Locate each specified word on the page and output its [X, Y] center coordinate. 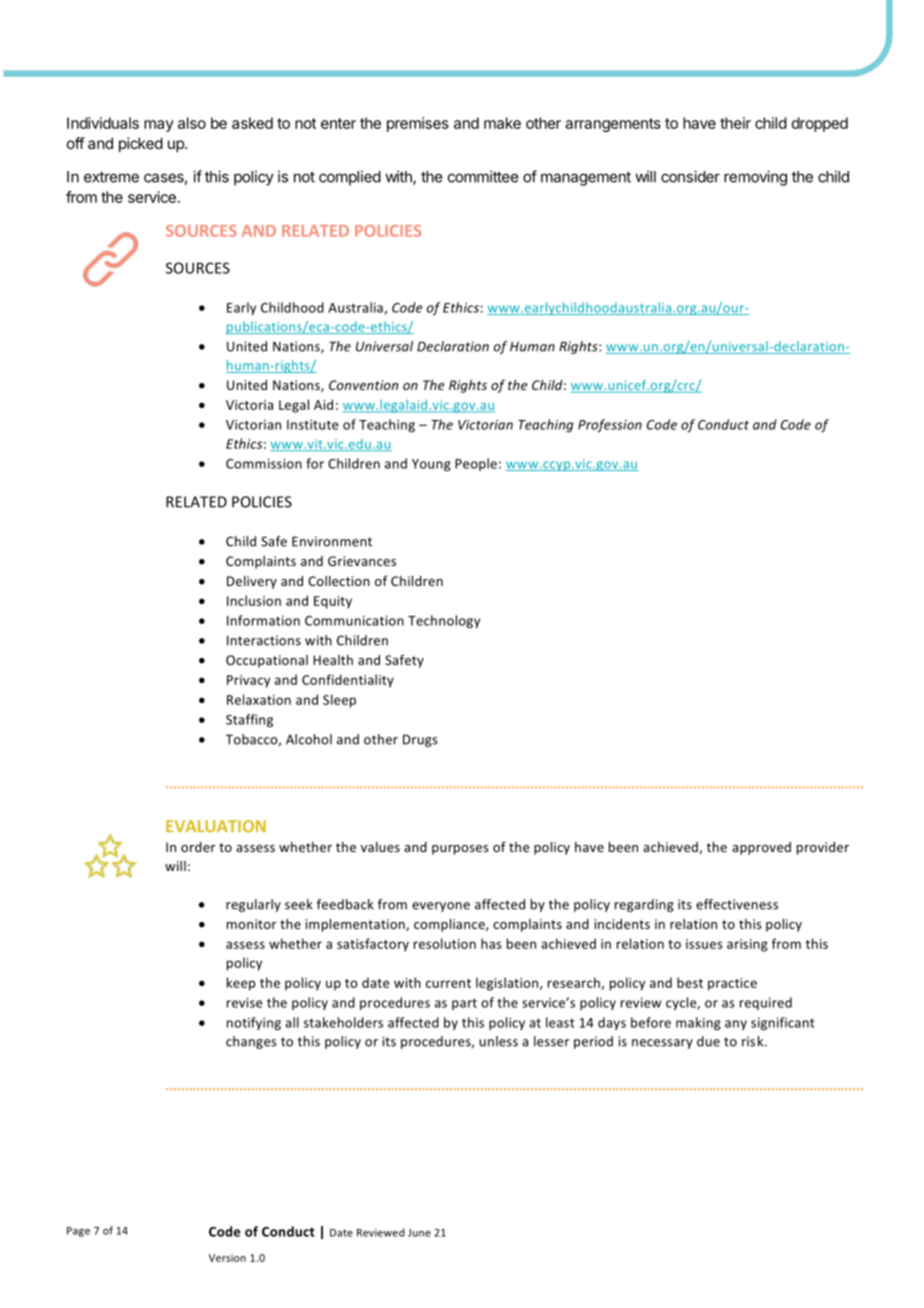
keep [241, 984]
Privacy [248, 681]
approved [761, 848]
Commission [264, 464]
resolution [445, 943]
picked [141, 144]
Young [431, 465]
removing [755, 178]
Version [227, 1258]
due [708, 1041]
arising [747, 945]
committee [483, 176]
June [419, 1233]
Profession [610, 425]
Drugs [420, 740]
